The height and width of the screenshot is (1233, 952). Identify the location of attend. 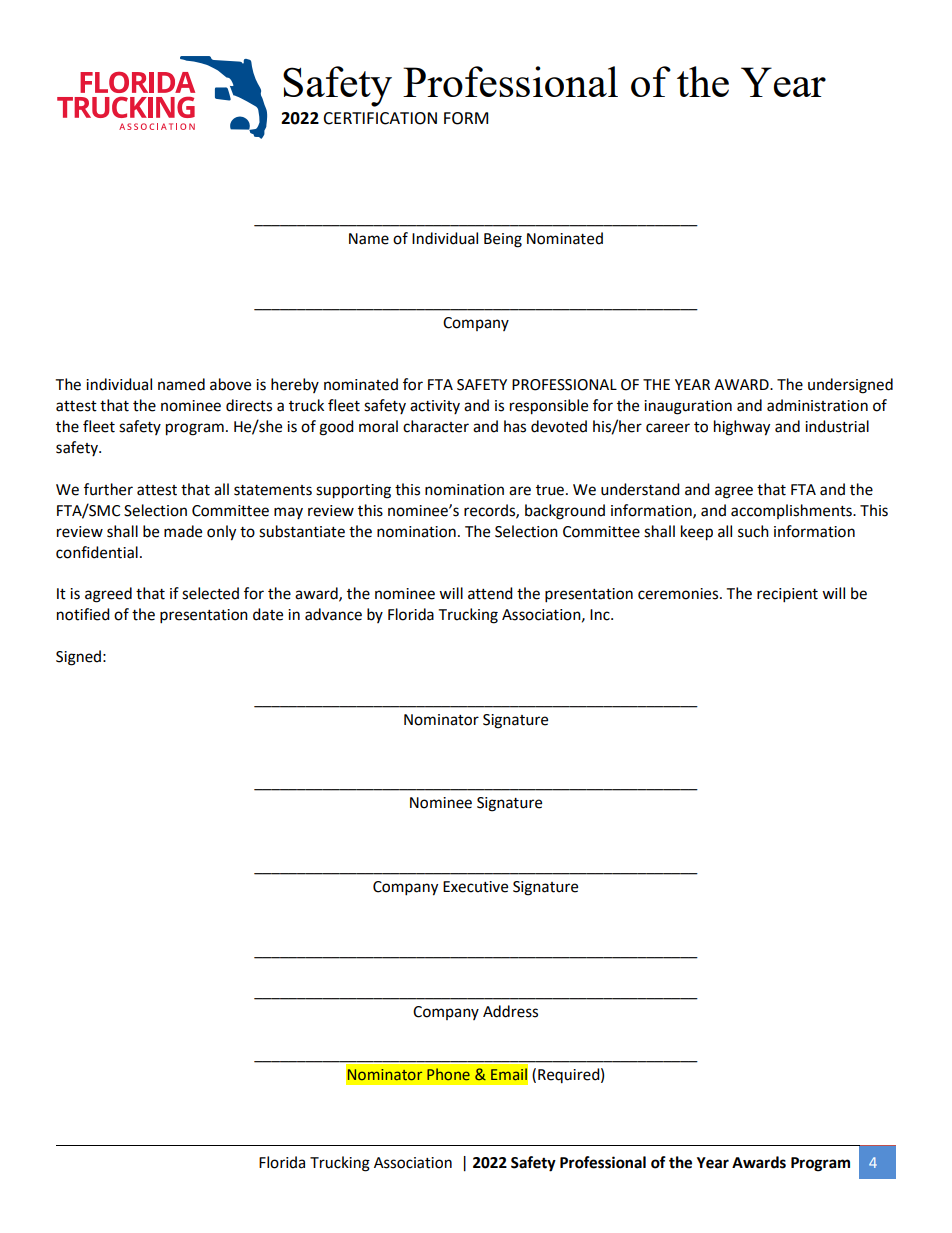
(490, 593).
